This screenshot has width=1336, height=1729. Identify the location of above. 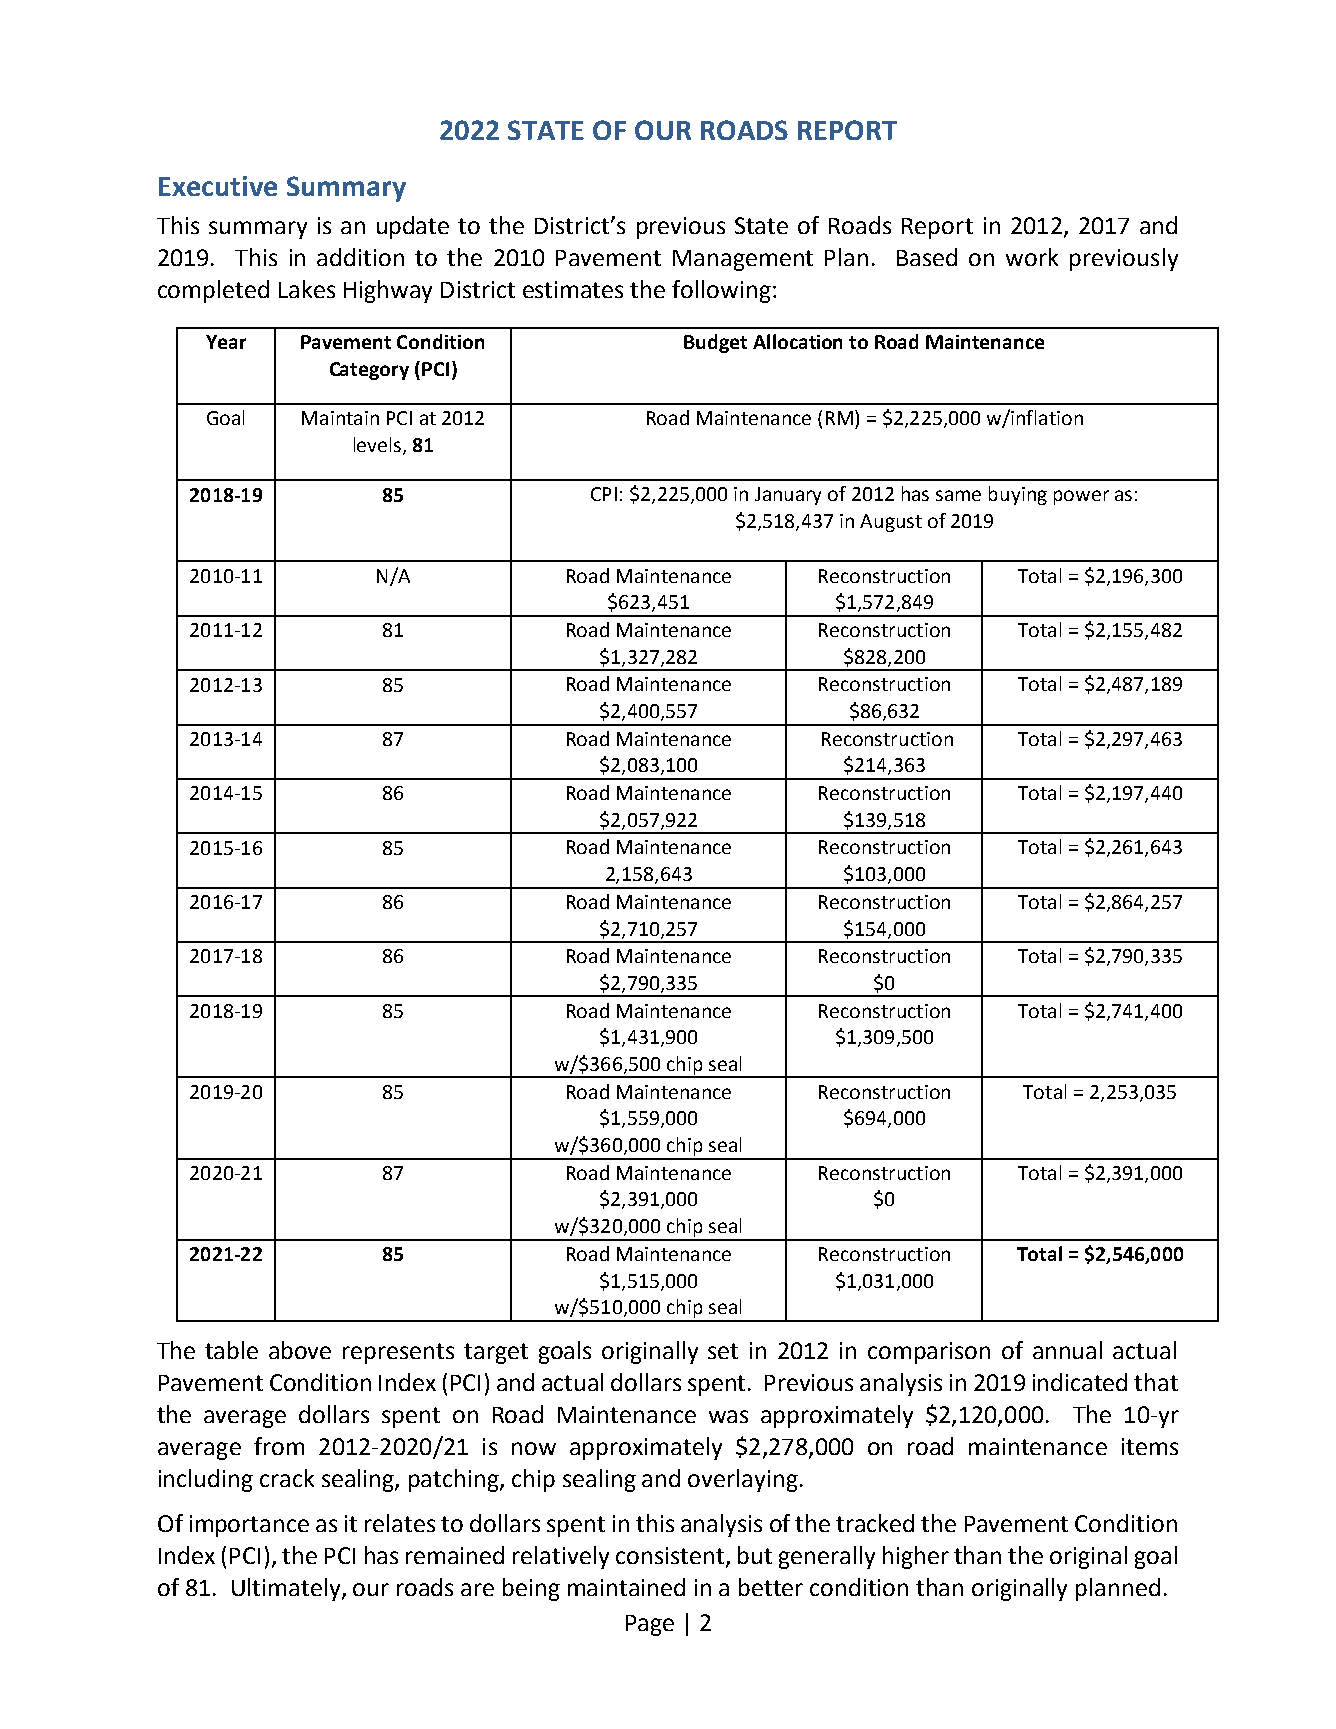
(300, 1350).
